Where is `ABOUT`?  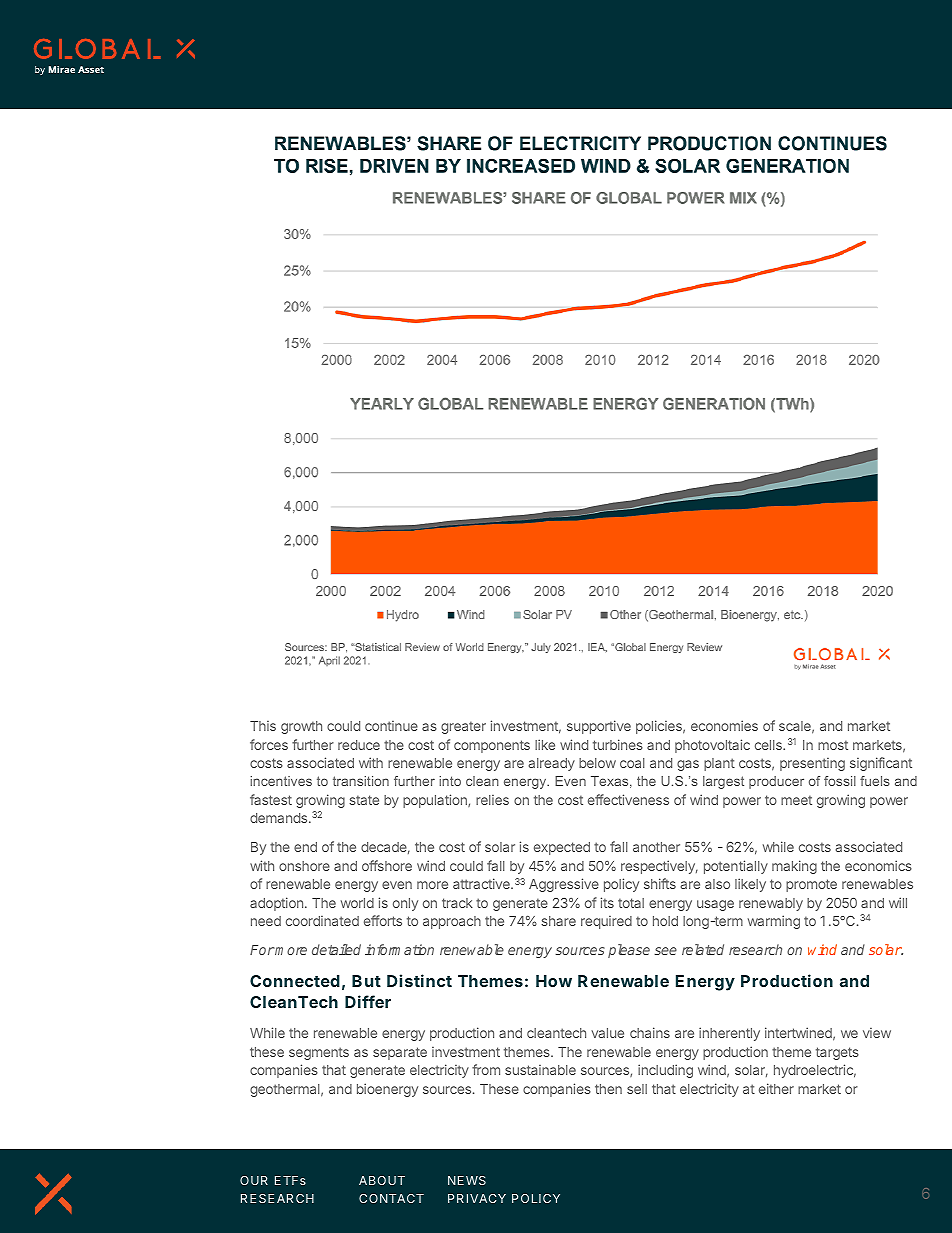
ABOUT is located at coordinates (382, 1180).
